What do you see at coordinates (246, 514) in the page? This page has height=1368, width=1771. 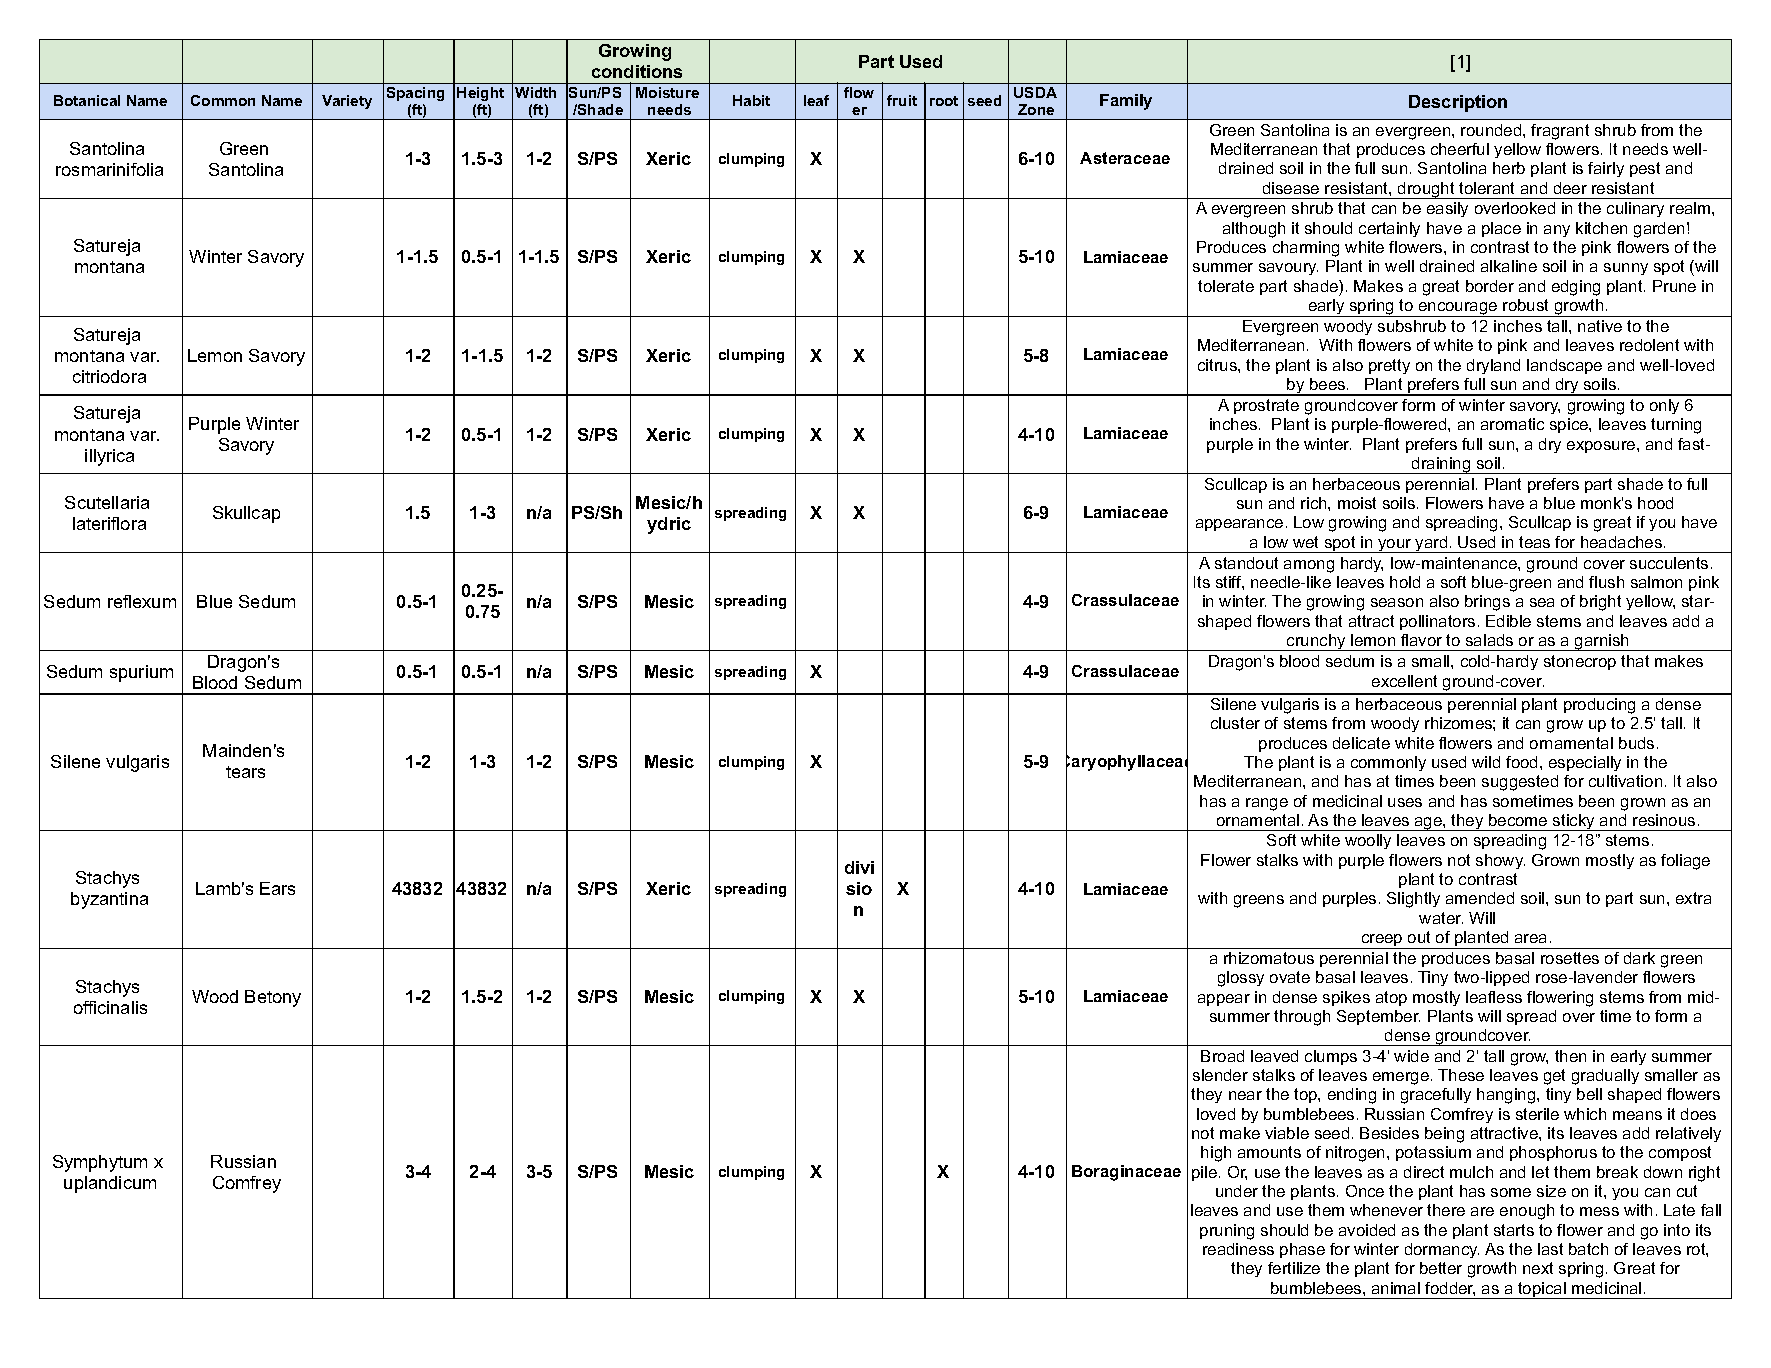 I see `Skullcap` at bounding box center [246, 514].
